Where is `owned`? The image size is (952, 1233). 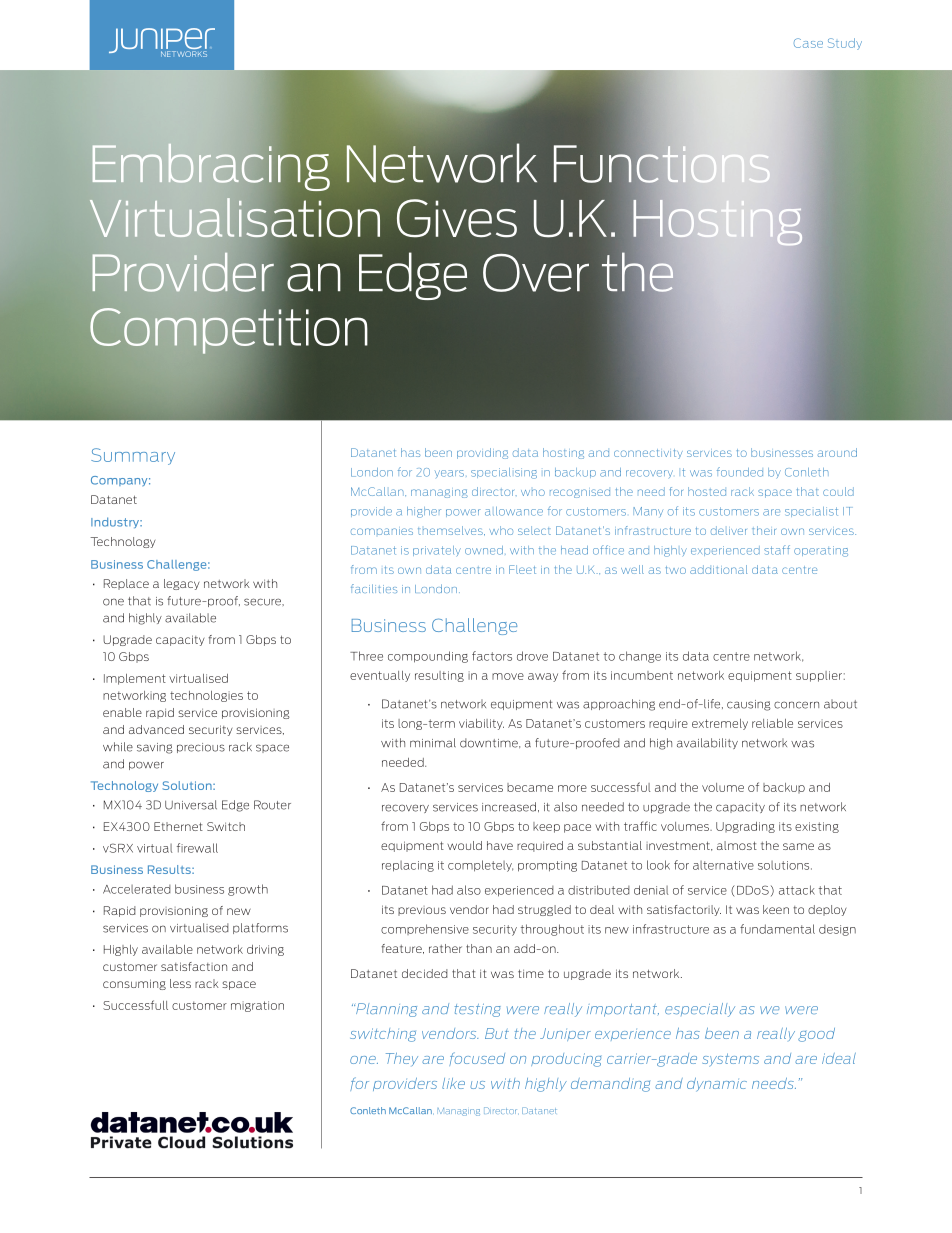
owned is located at coordinates (484, 550).
